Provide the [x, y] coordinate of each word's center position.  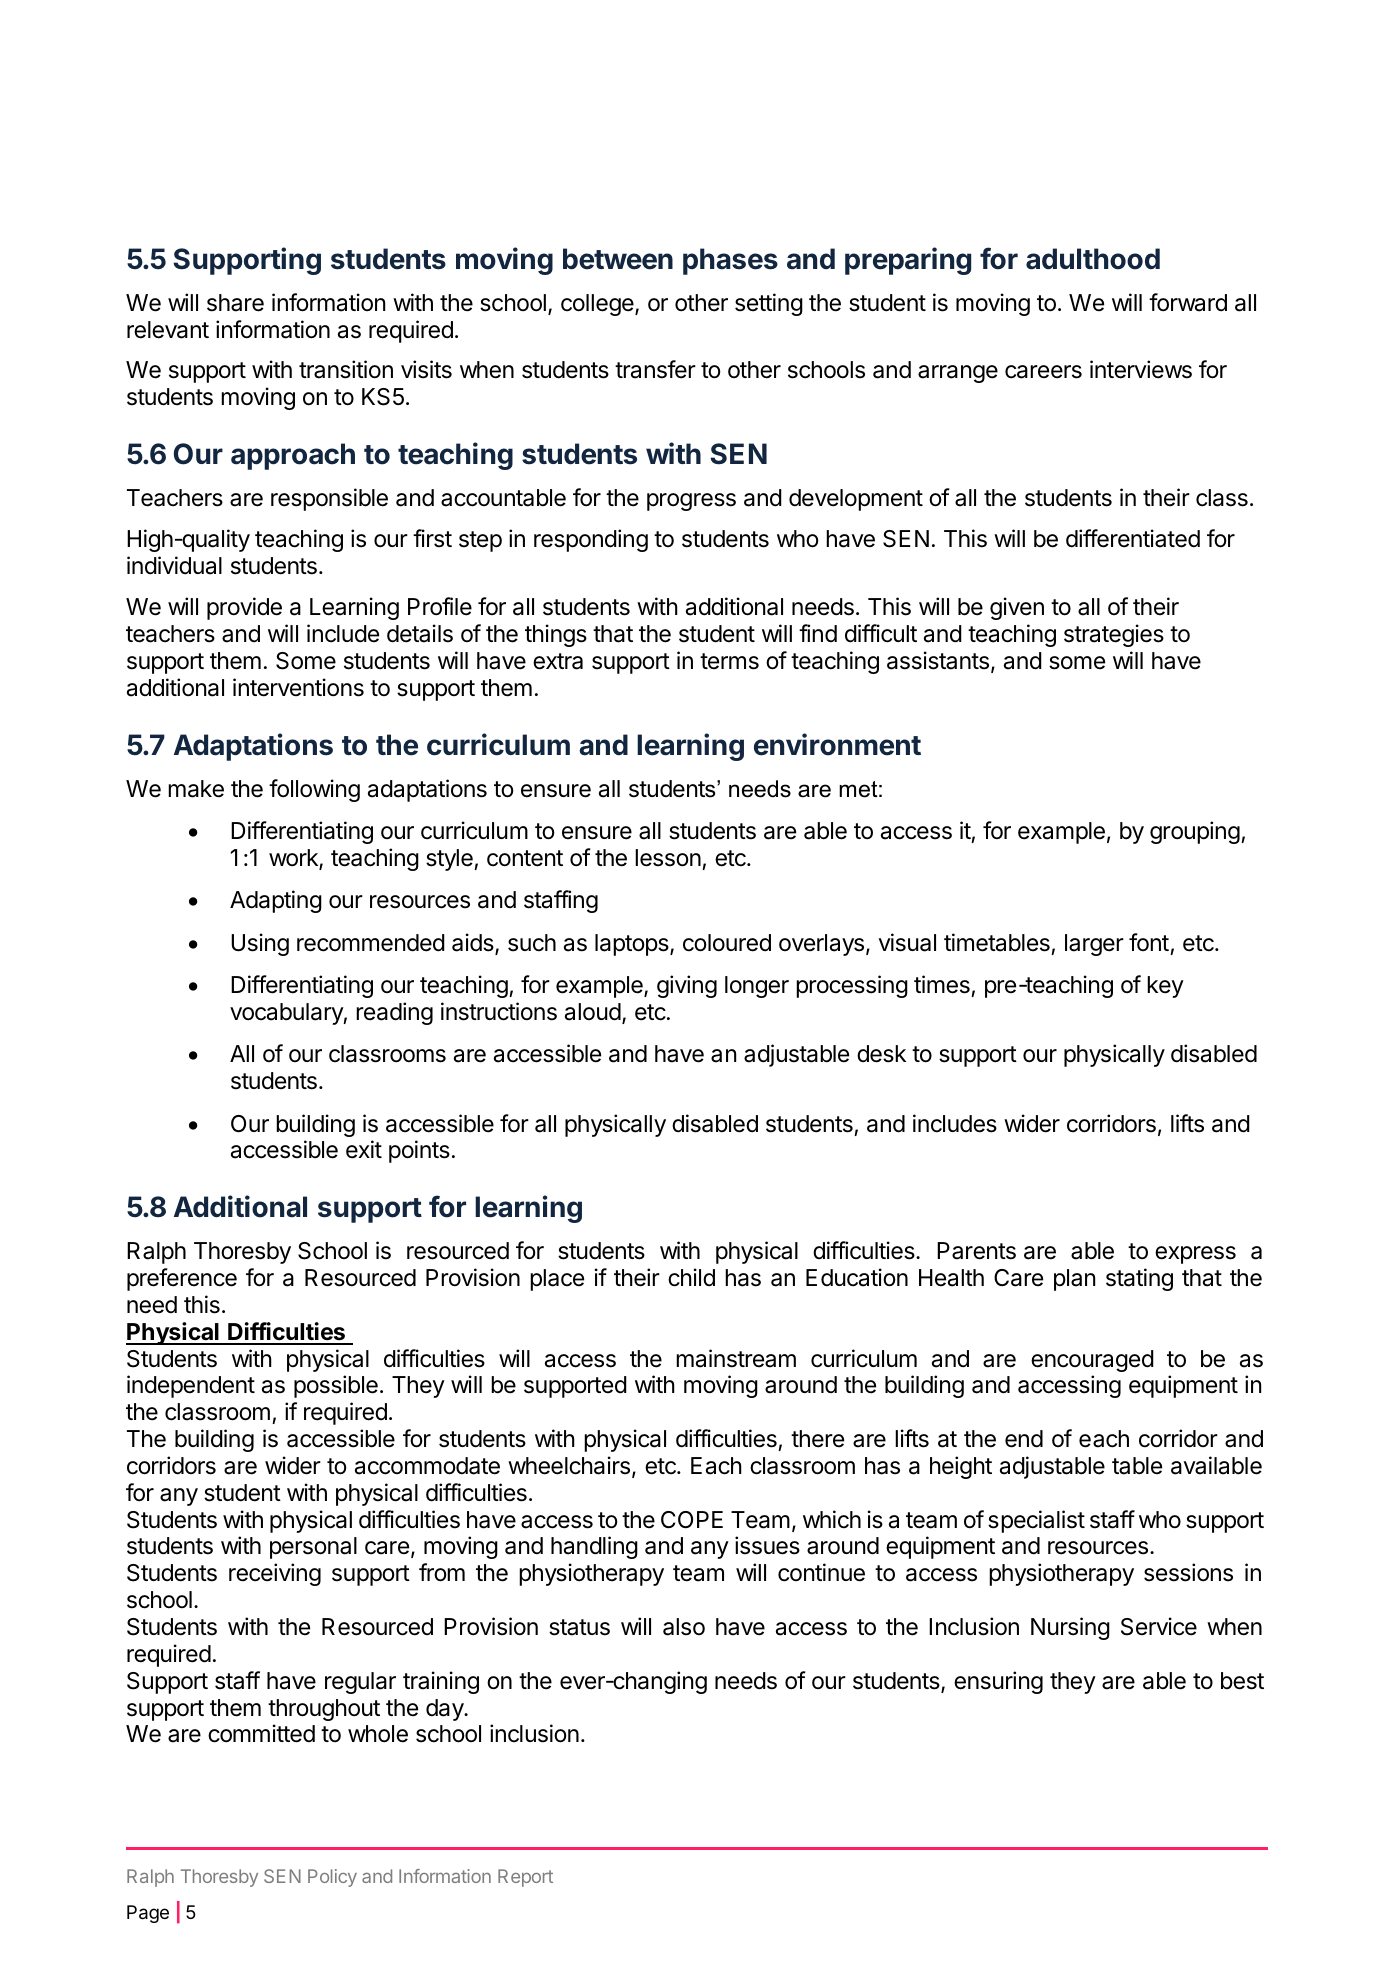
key [1165, 987]
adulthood [1093, 259]
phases [730, 261]
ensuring [998, 1682]
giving [687, 986]
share [235, 303]
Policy [332, 1878]
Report [525, 1878]
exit [364, 1149]
